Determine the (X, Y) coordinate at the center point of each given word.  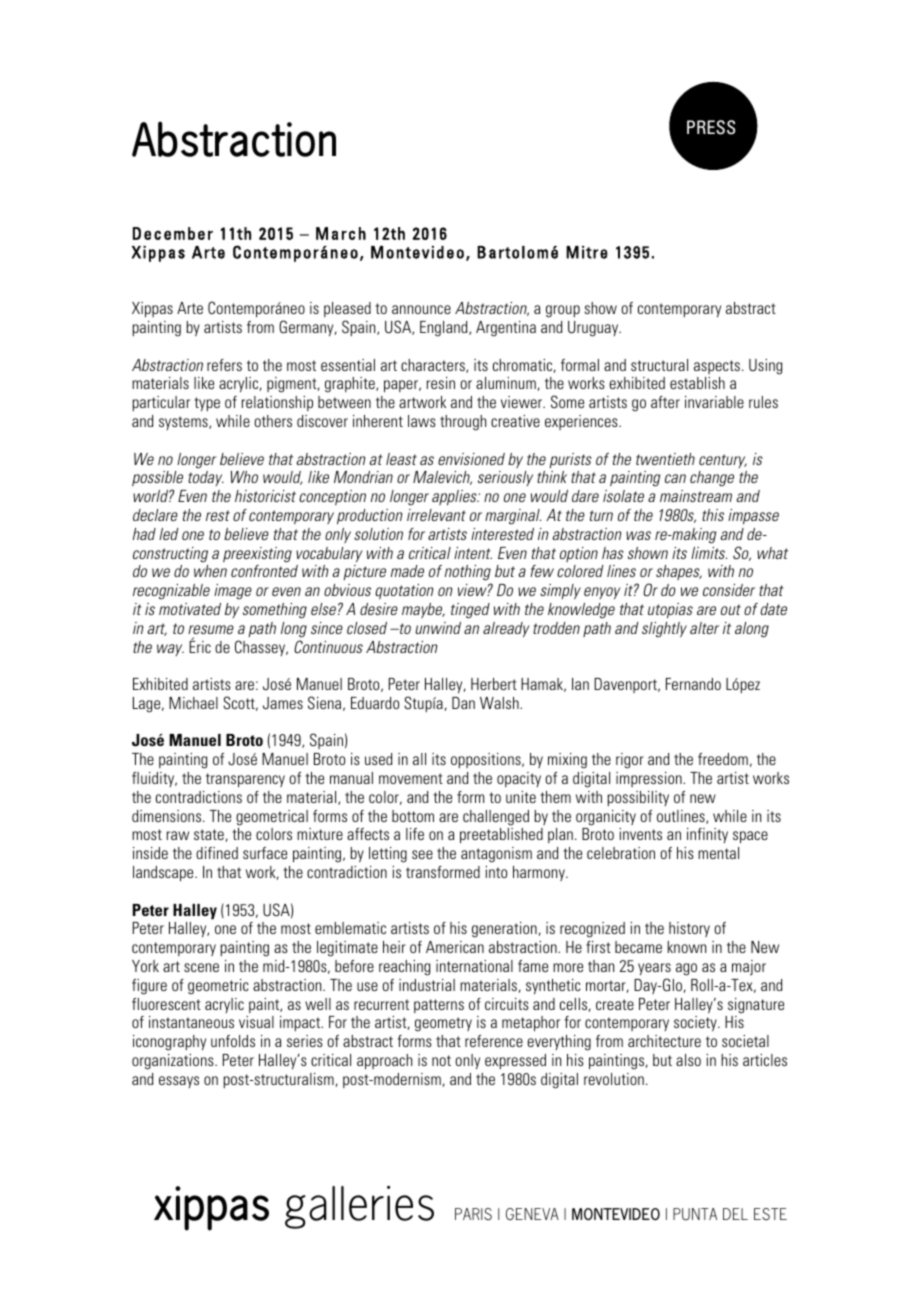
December (173, 233)
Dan (463, 703)
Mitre (587, 252)
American (455, 947)
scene (201, 967)
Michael (193, 703)
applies (455, 497)
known (687, 947)
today (206, 478)
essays (179, 1082)
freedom (723, 759)
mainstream (696, 496)
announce (421, 309)
